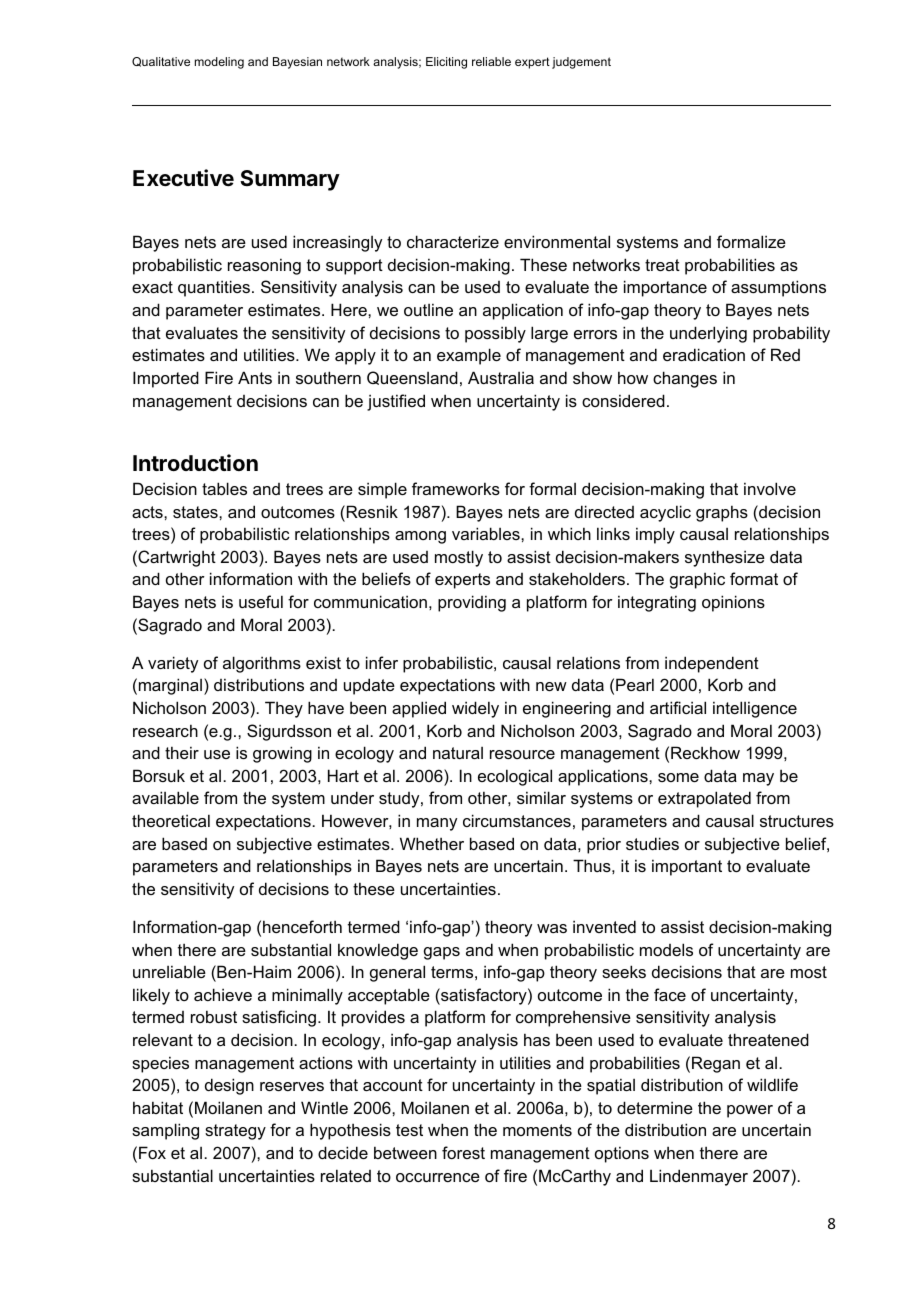  What do you see at coordinates (733, 603) in the document?
I see `opinions` at bounding box center [733, 603].
